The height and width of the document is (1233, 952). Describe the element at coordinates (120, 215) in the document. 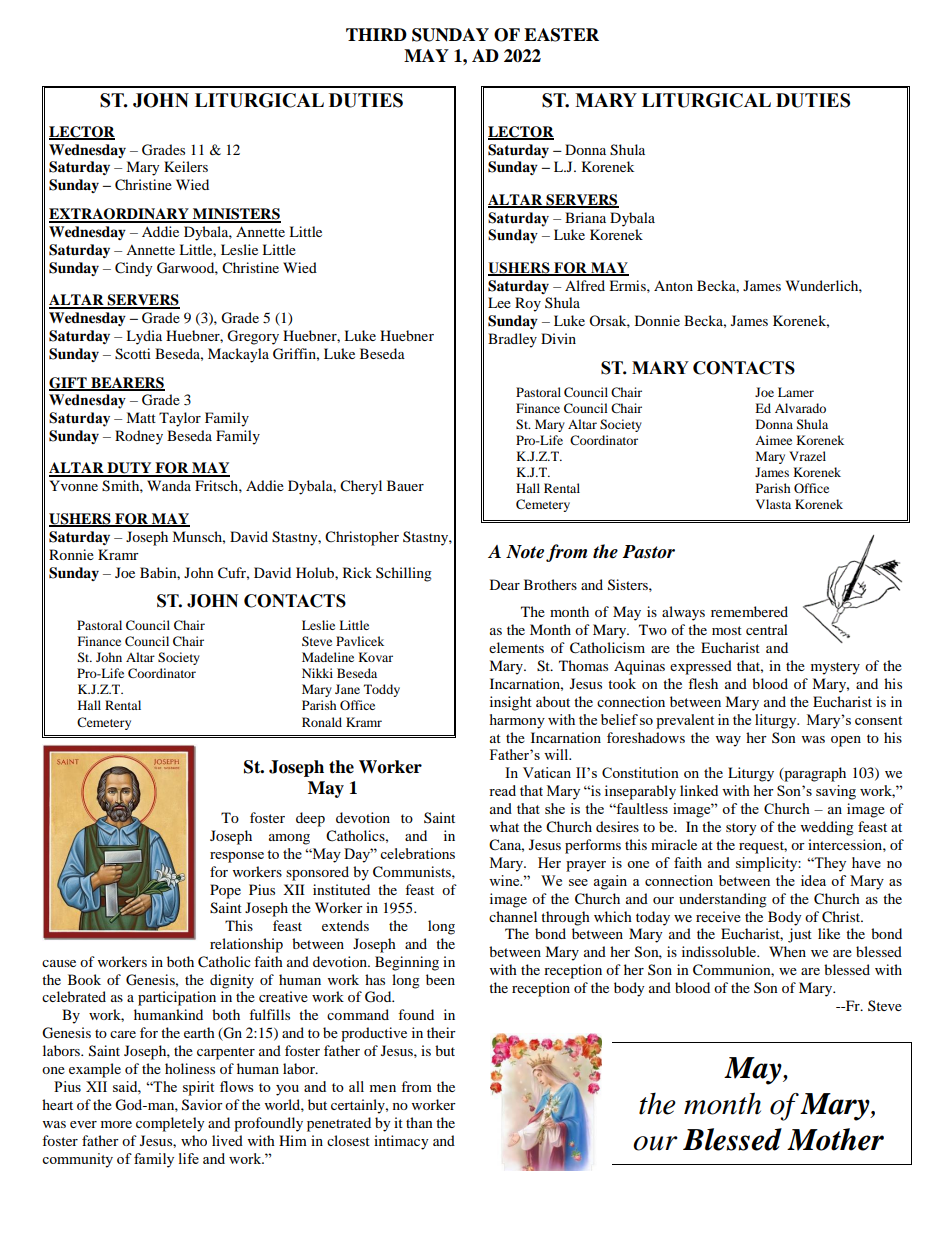

I see `EXTRAORDINARY` at that location.
